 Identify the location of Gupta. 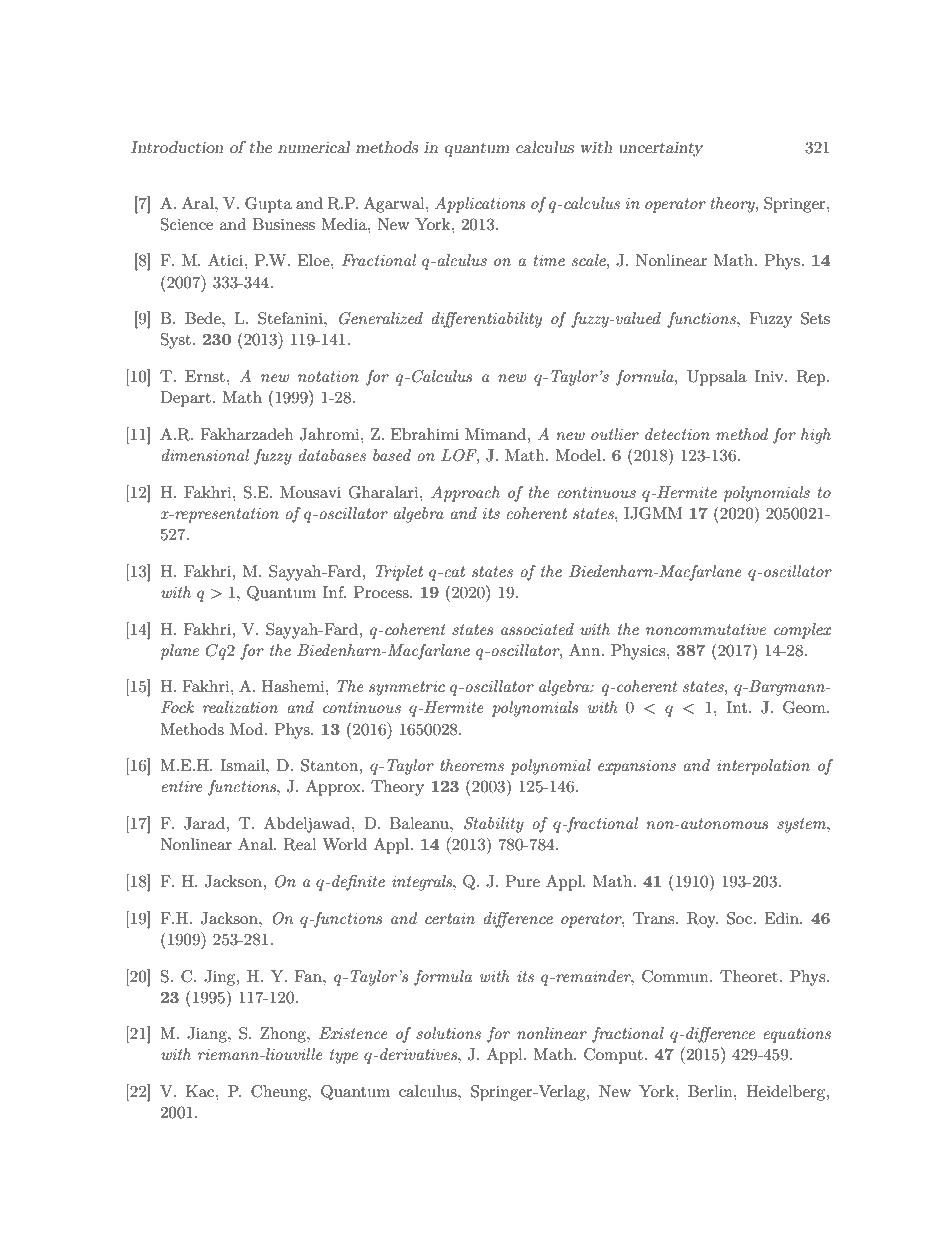
(268, 205).
